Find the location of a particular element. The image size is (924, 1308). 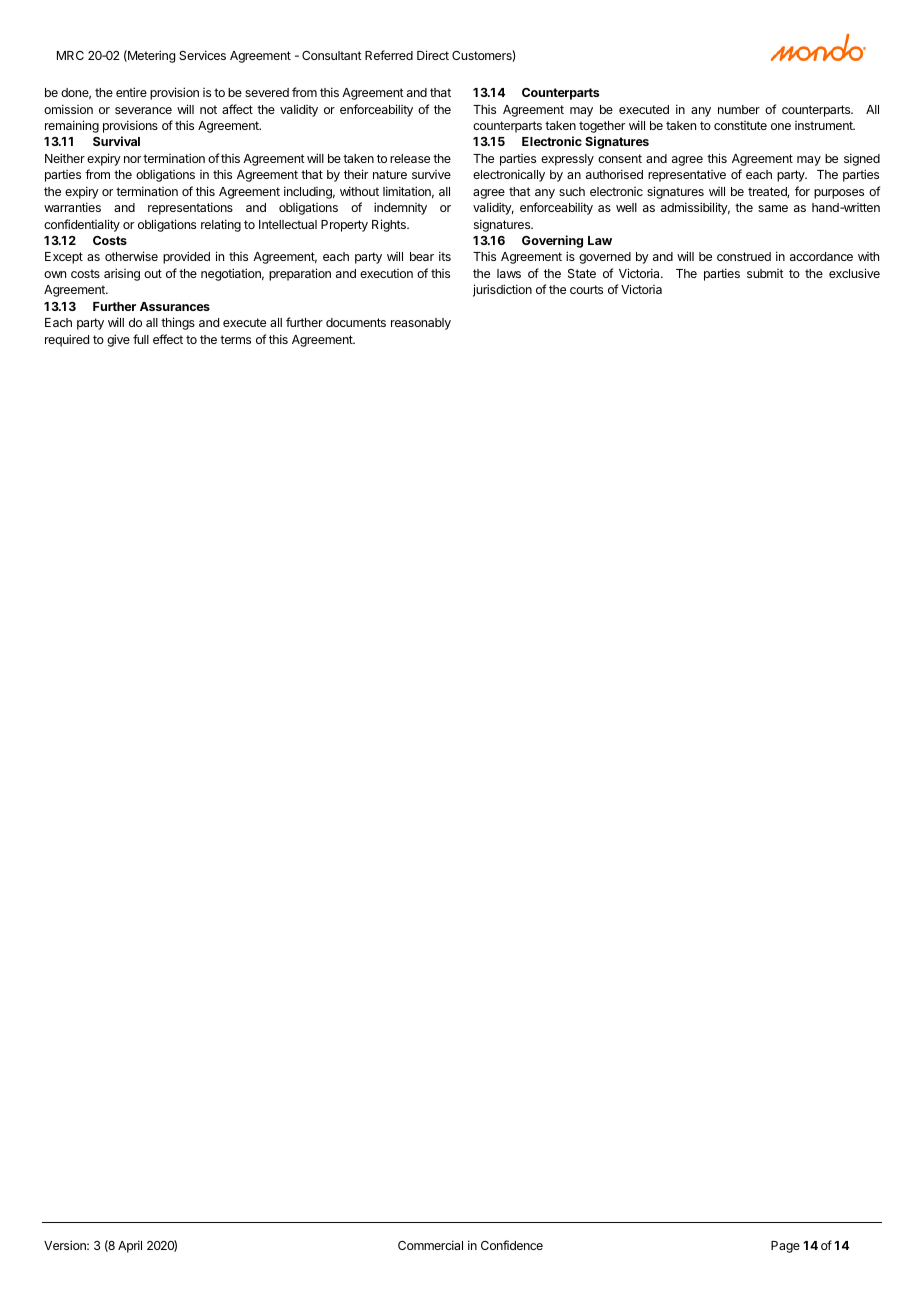

entire is located at coordinates (131, 92).
